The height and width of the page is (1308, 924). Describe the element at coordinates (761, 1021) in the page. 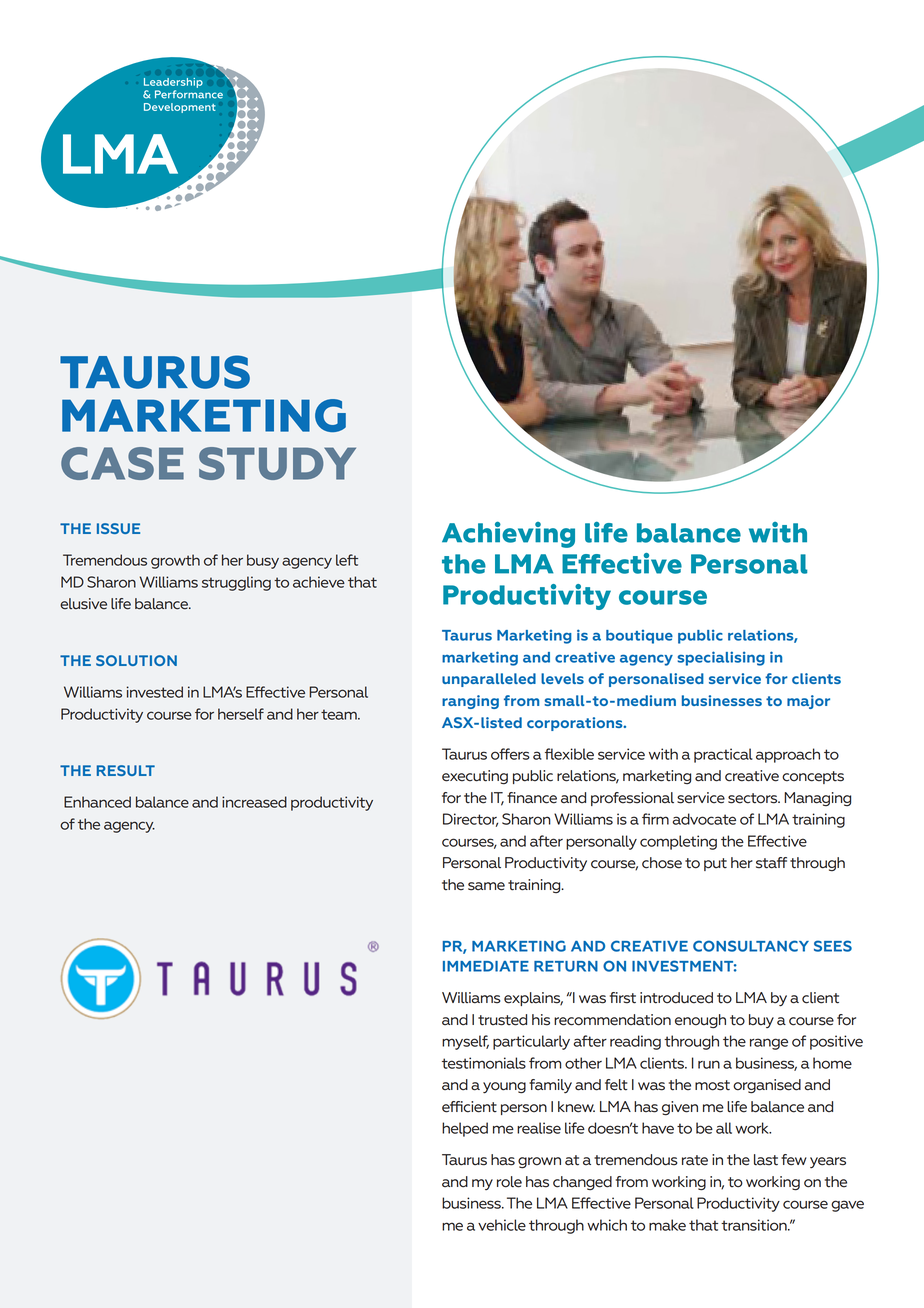

I see `buy` at that location.
